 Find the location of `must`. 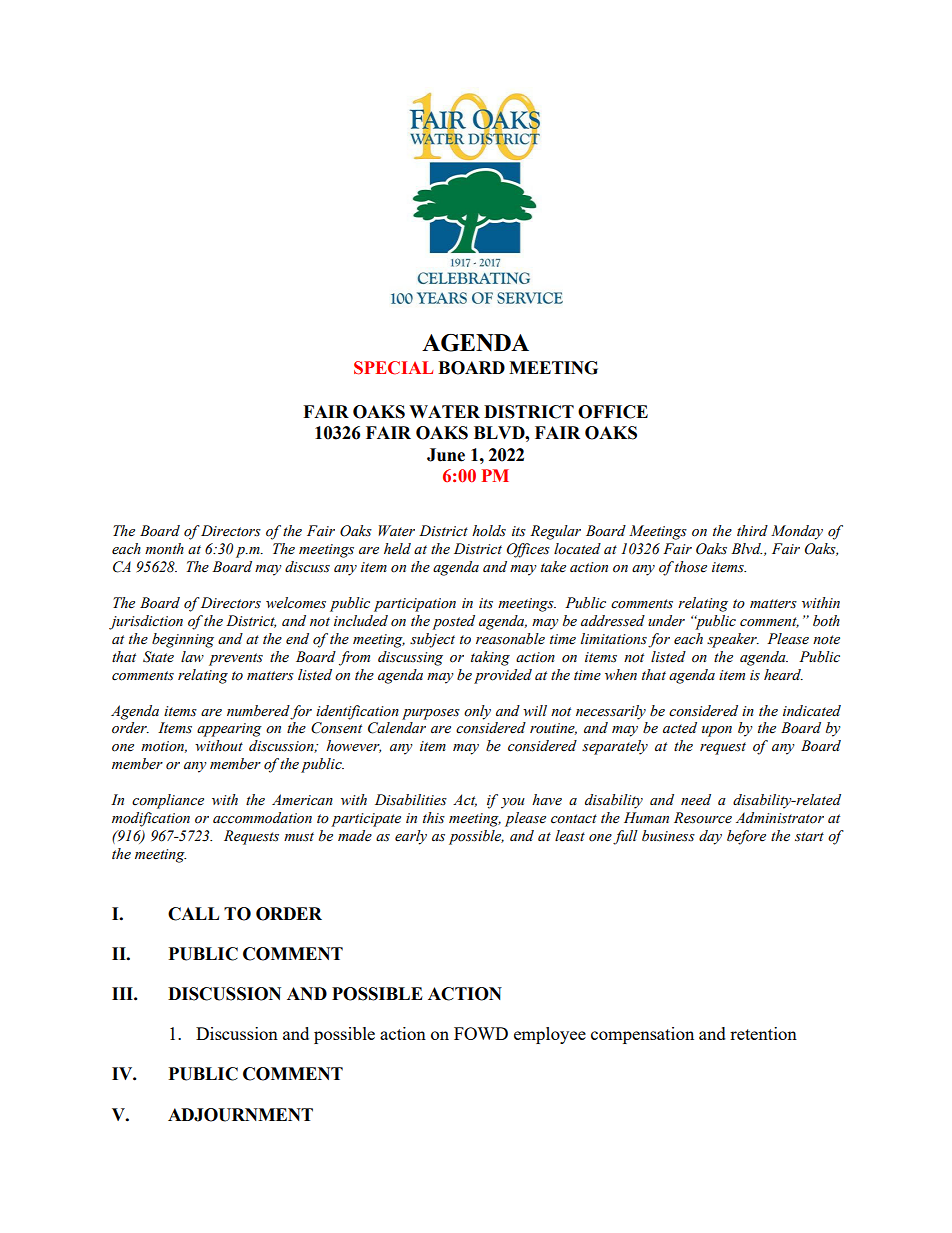

must is located at coordinates (299, 837).
